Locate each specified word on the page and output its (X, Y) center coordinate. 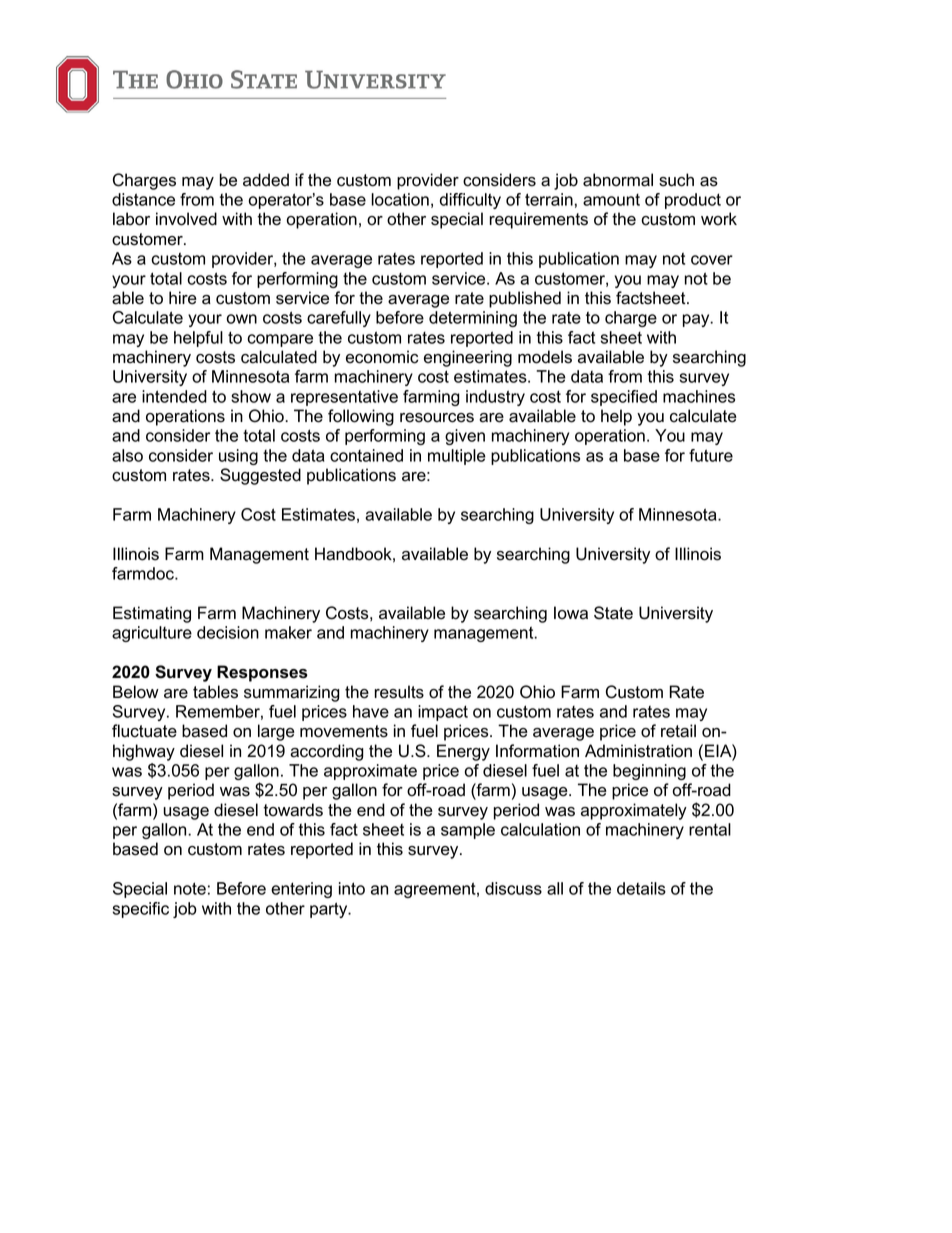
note (190, 888)
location (400, 199)
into (352, 888)
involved (186, 219)
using (238, 457)
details (641, 888)
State (613, 613)
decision (228, 632)
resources (437, 418)
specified (624, 398)
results (399, 692)
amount (611, 200)
